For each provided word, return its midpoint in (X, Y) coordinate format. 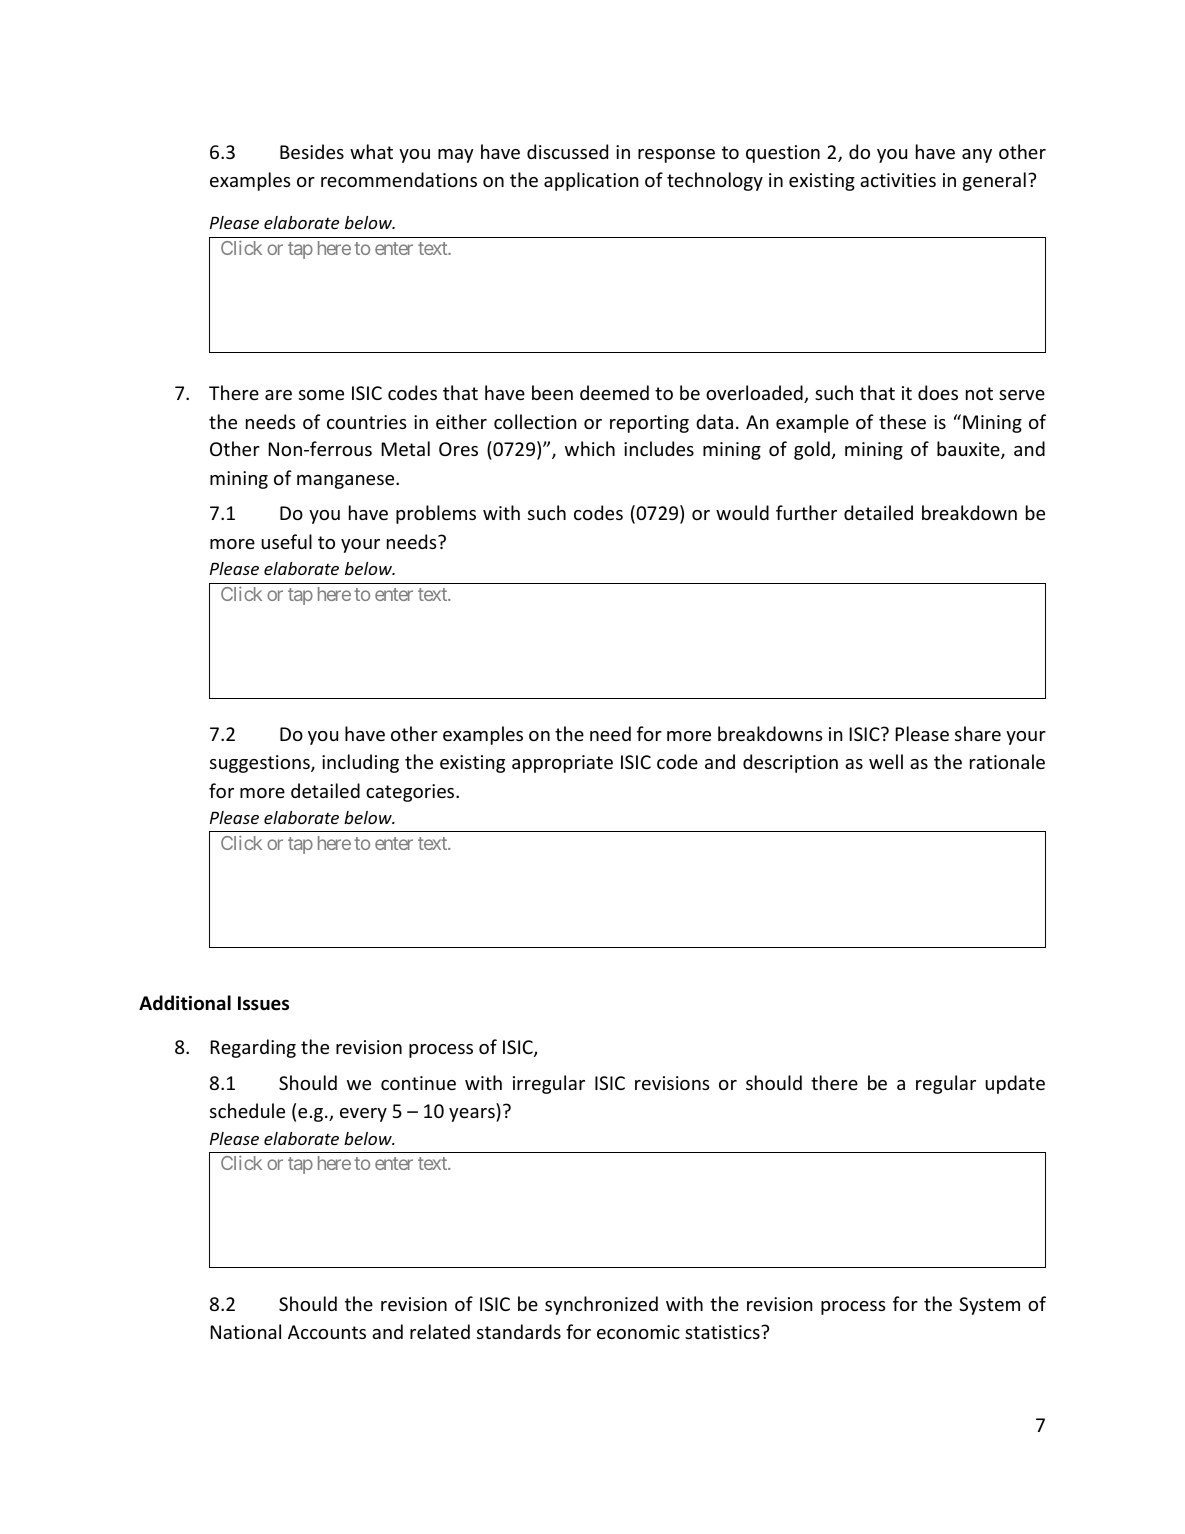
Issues (263, 1003)
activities (898, 180)
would (742, 512)
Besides (312, 151)
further (806, 512)
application (591, 181)
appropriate (562, 764)
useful (286, 541)
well (886, 761)
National (245, 1331)
